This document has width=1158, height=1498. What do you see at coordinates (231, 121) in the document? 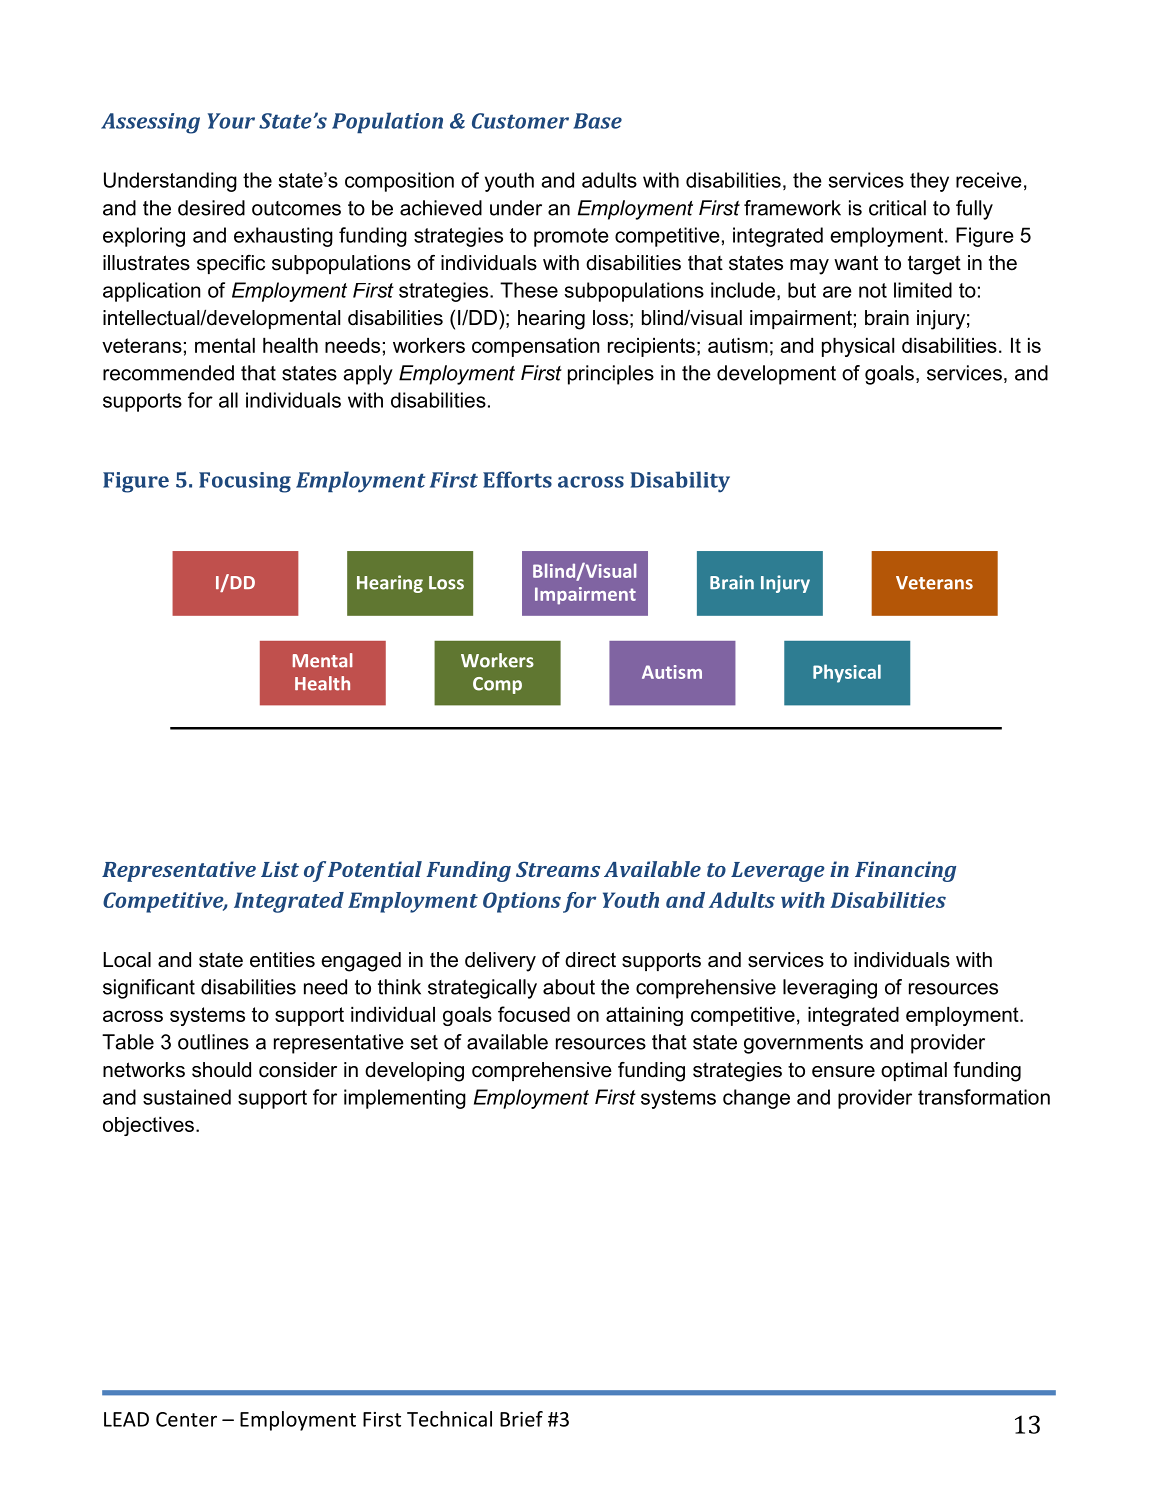
I see `Your` at bounding box center [231, 121].
